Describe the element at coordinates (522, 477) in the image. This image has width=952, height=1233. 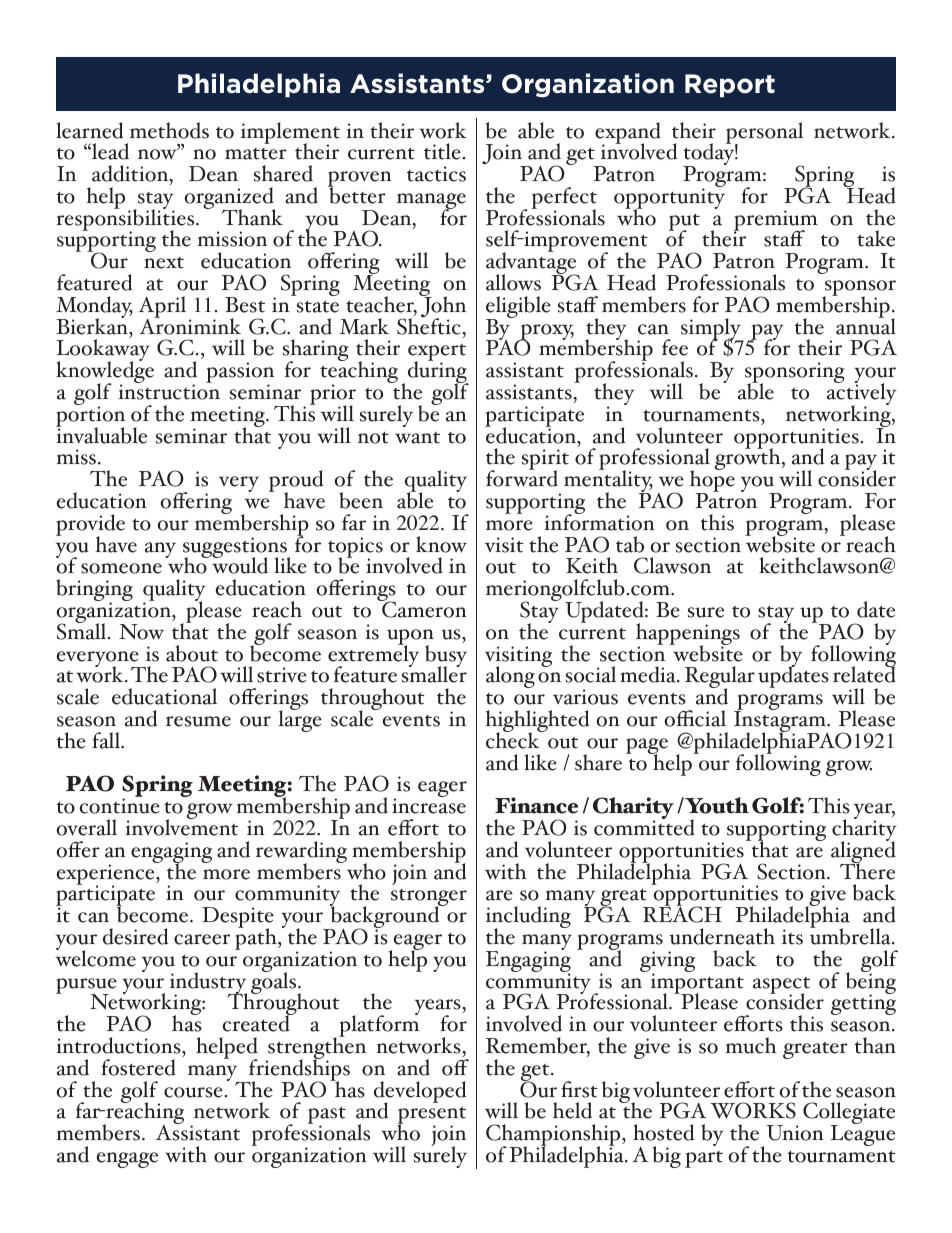
I see `forward` at that location.
